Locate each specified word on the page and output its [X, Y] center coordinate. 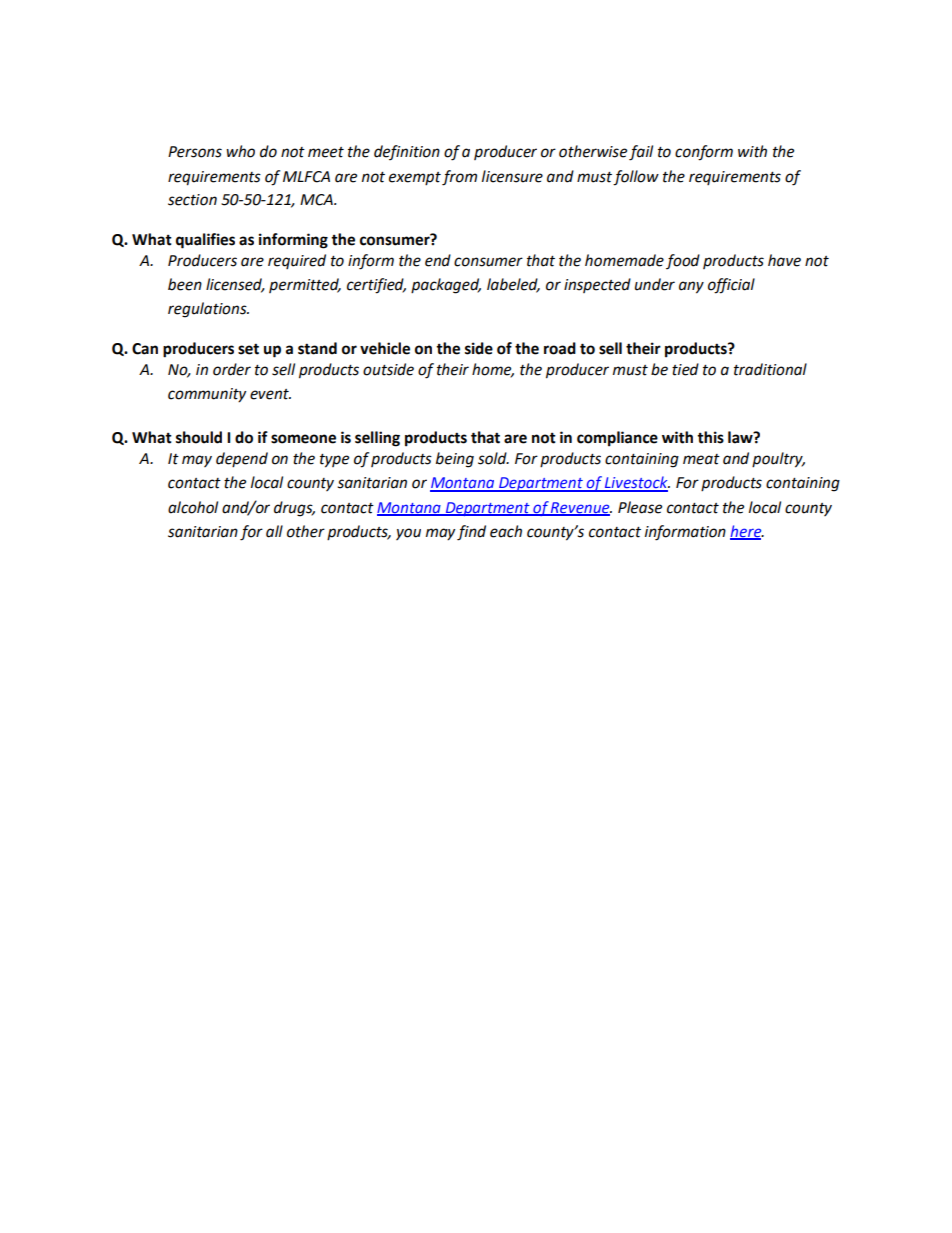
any [691, 287]
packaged [446, 286]
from [459, 178]
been [185, 284]
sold [493, 458]
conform [704, 153]
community [207, 395]
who [240, 151]
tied [685, 369]
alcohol [193, 507]
